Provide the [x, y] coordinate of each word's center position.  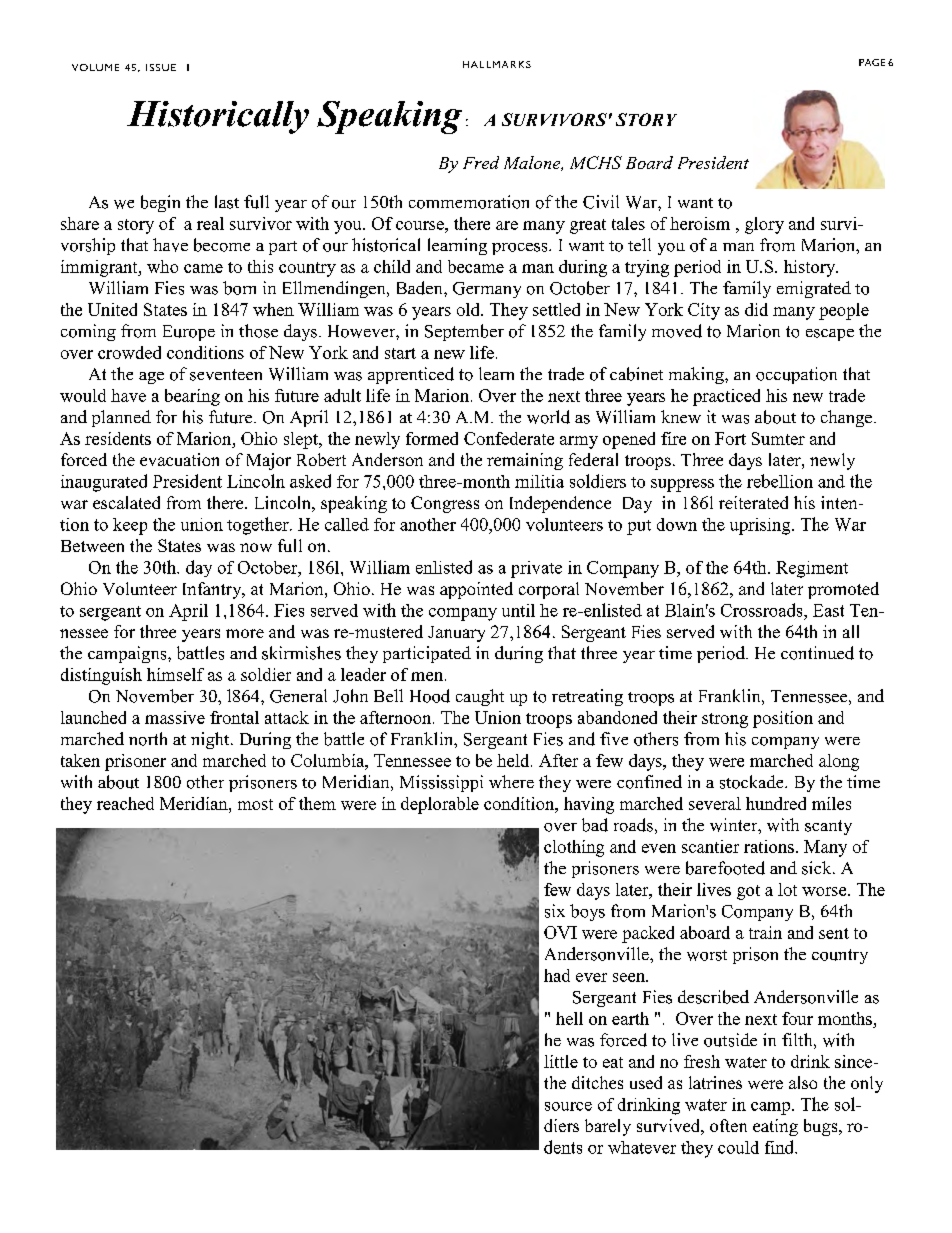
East [828, 610]
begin [160, 203]
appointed [476, 590]
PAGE [872, 62]
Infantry [213, 590]
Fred [481, 162]
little [561, 1061]
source [568, 1106]
